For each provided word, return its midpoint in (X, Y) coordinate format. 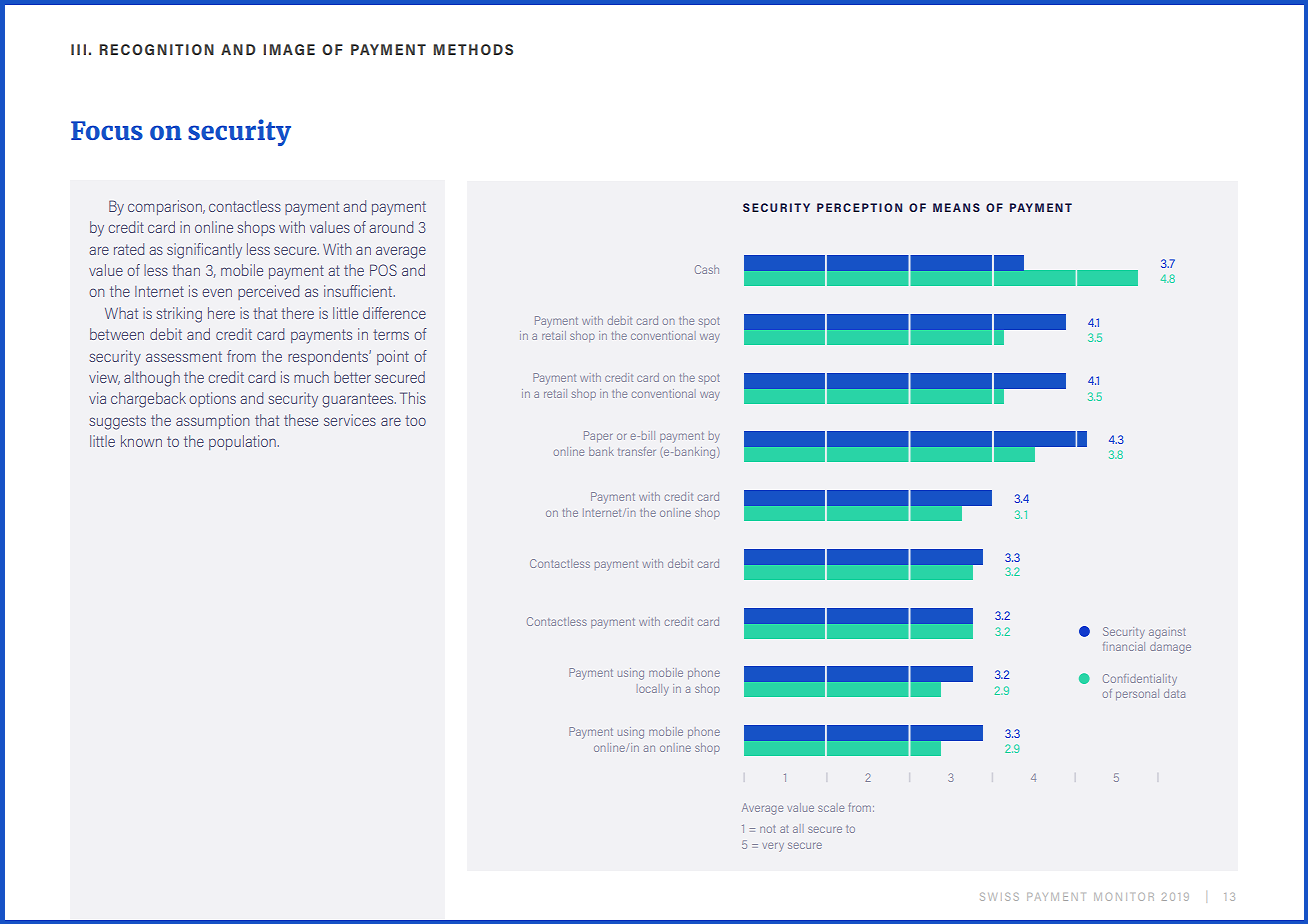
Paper (598, 436)
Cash (707, 269)
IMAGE (289, 49)
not (768, 829)
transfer (637, 451)
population (242, 442)
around (391, 227)
